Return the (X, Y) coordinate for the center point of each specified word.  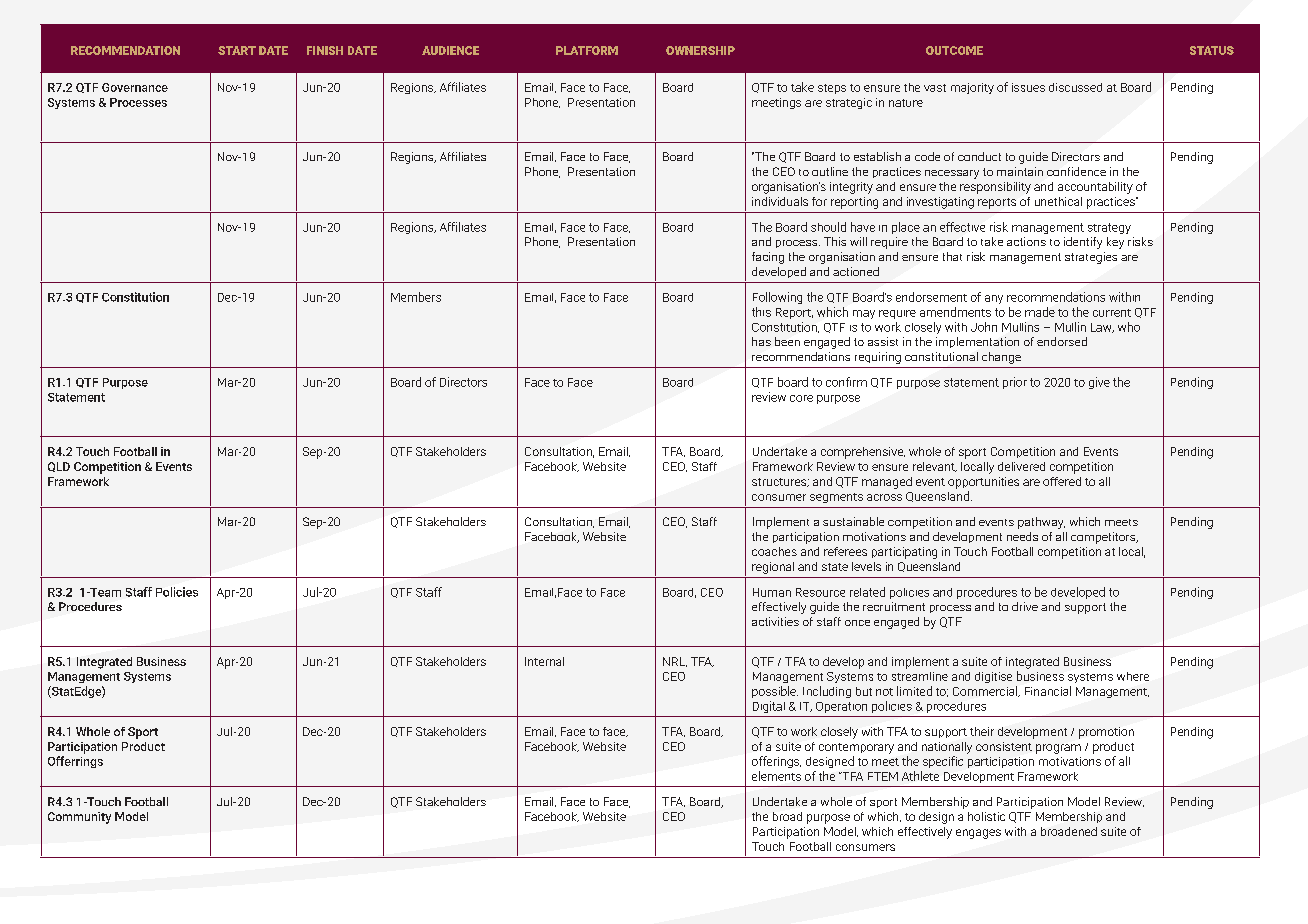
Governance (135, 87)
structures (780, 482)
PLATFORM (587, 50)
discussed (1075, 87)
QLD (59, 467)
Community (79, 818)
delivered (1021, 466)
